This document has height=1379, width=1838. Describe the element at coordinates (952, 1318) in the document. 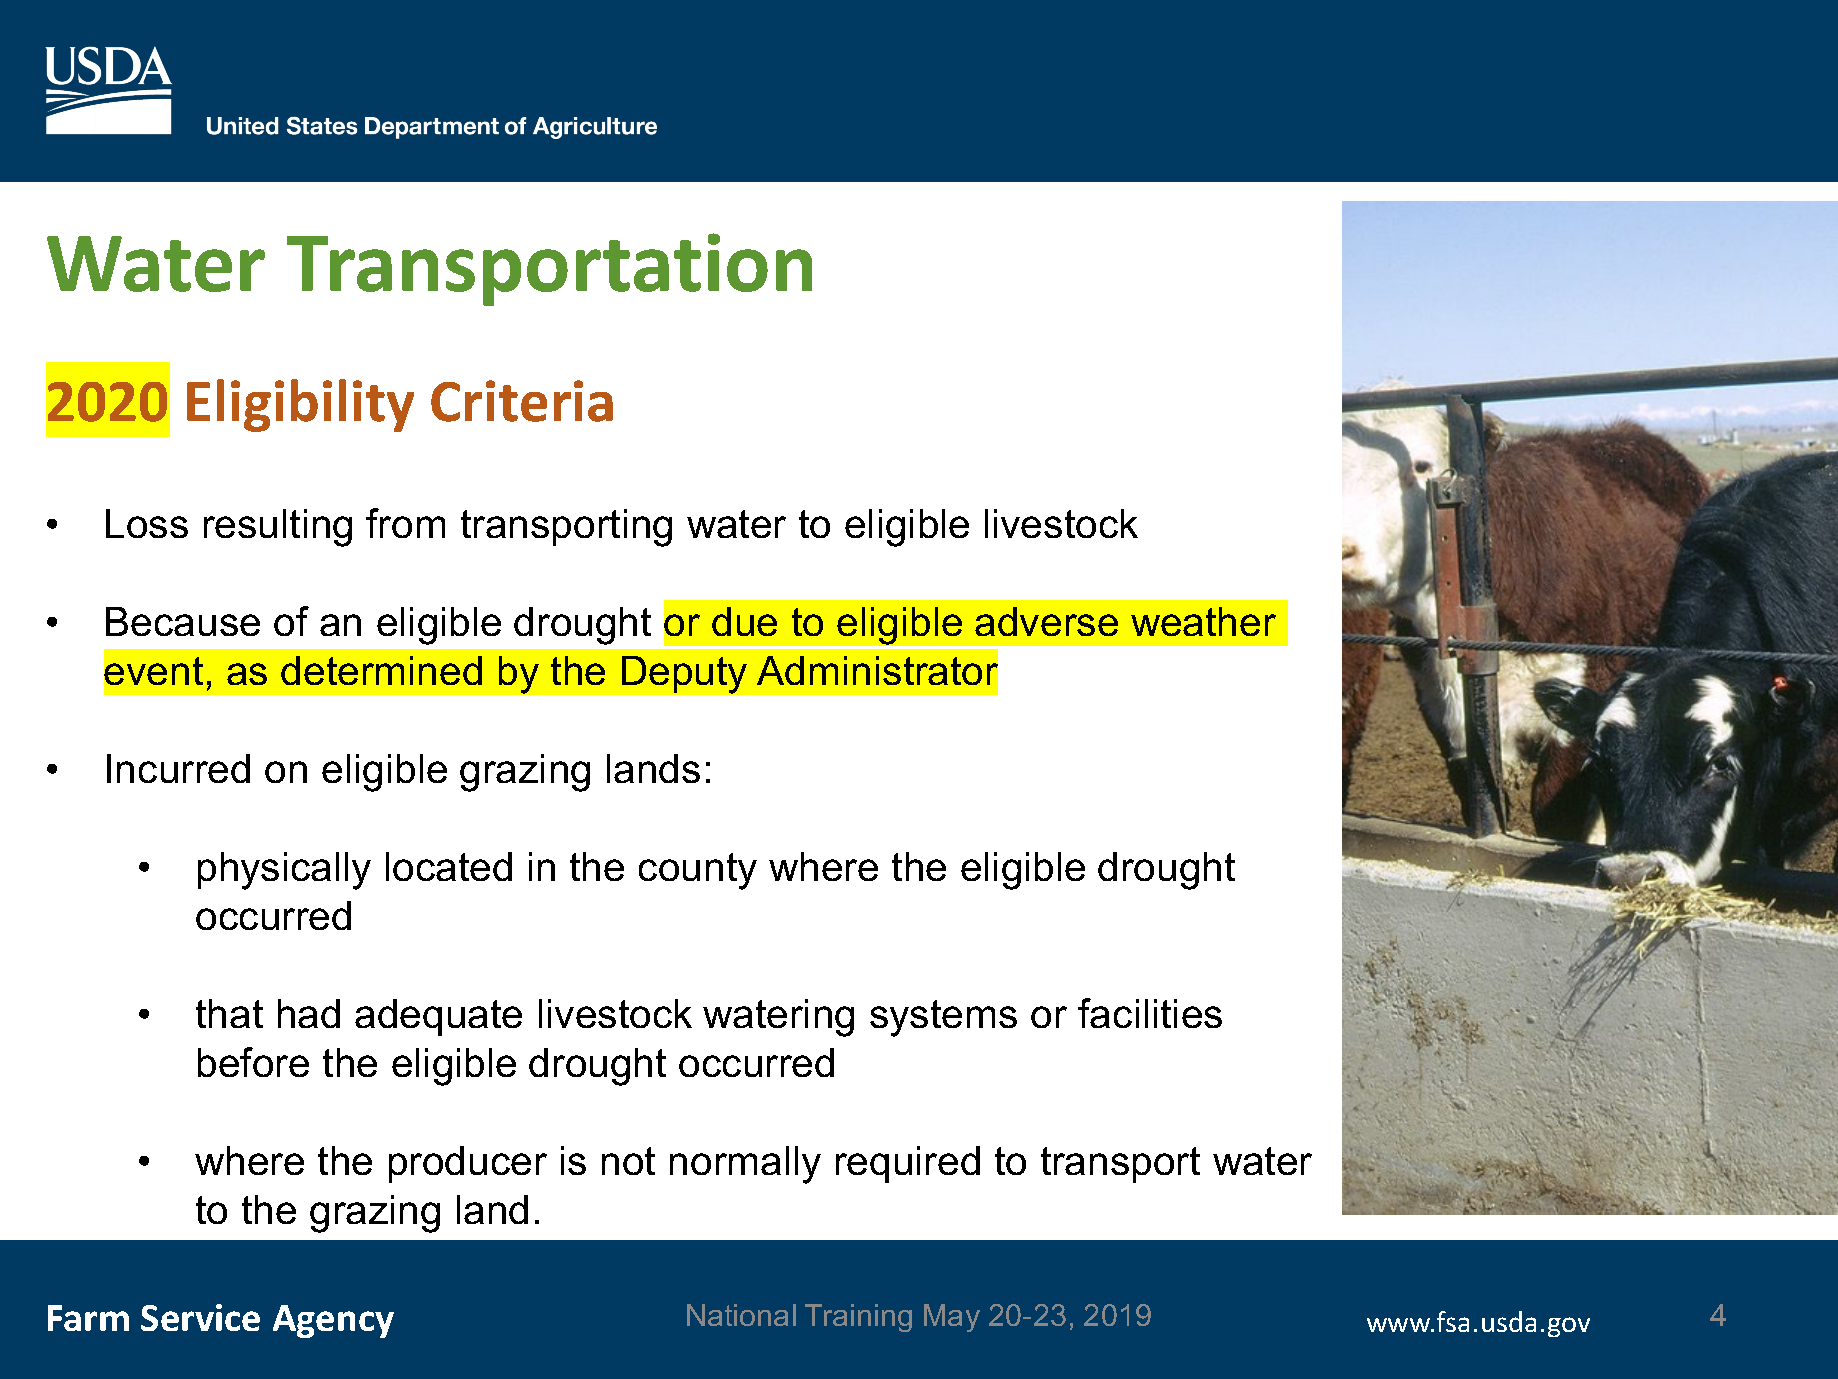

I see `May` at that location.
